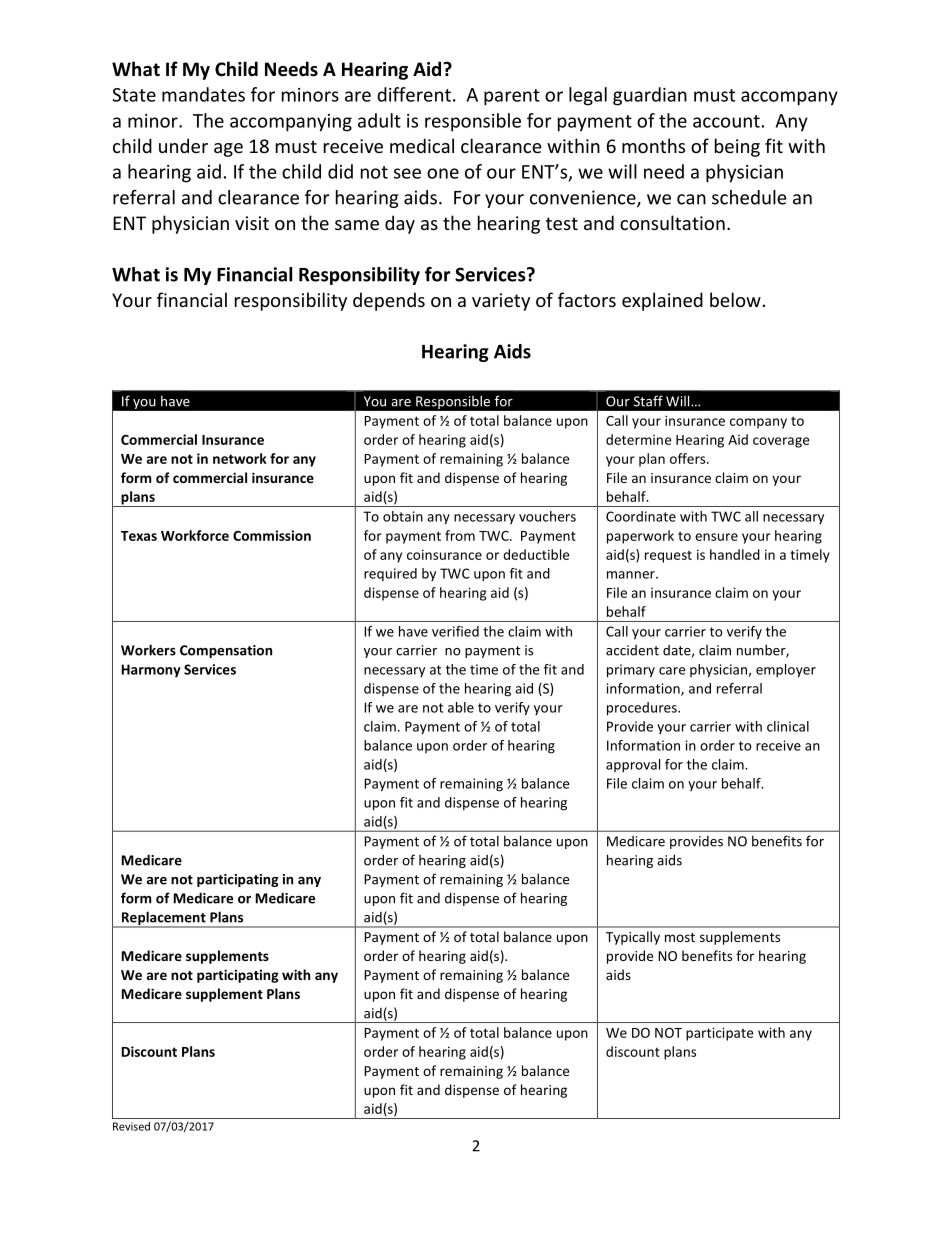  I want to click on account, so click(726, 121).
